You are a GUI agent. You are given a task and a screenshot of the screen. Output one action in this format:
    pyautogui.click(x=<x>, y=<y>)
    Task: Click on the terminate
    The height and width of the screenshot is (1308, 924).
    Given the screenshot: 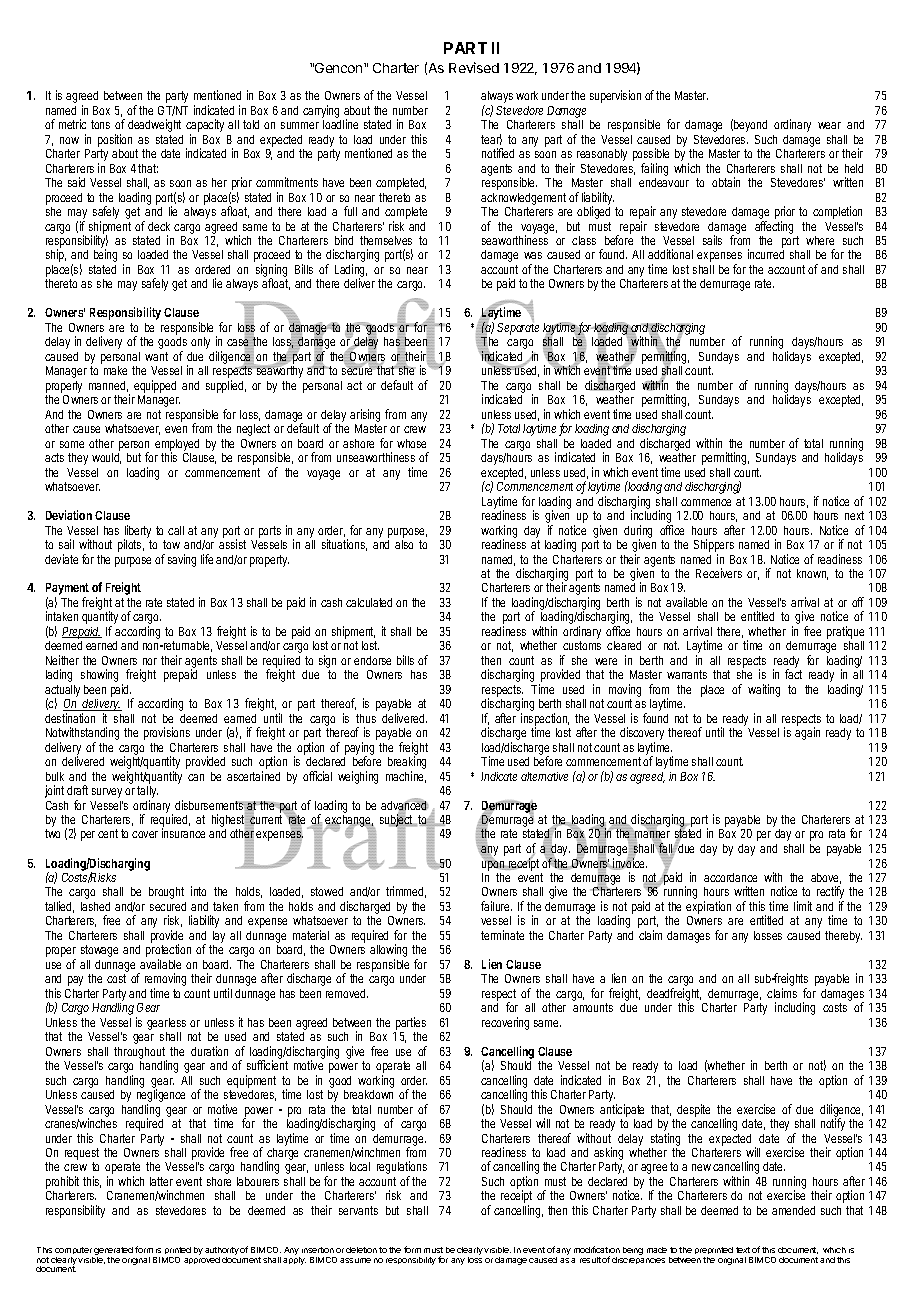 What is the action you would take?
    pyautogui.click(x=502, y=935)
